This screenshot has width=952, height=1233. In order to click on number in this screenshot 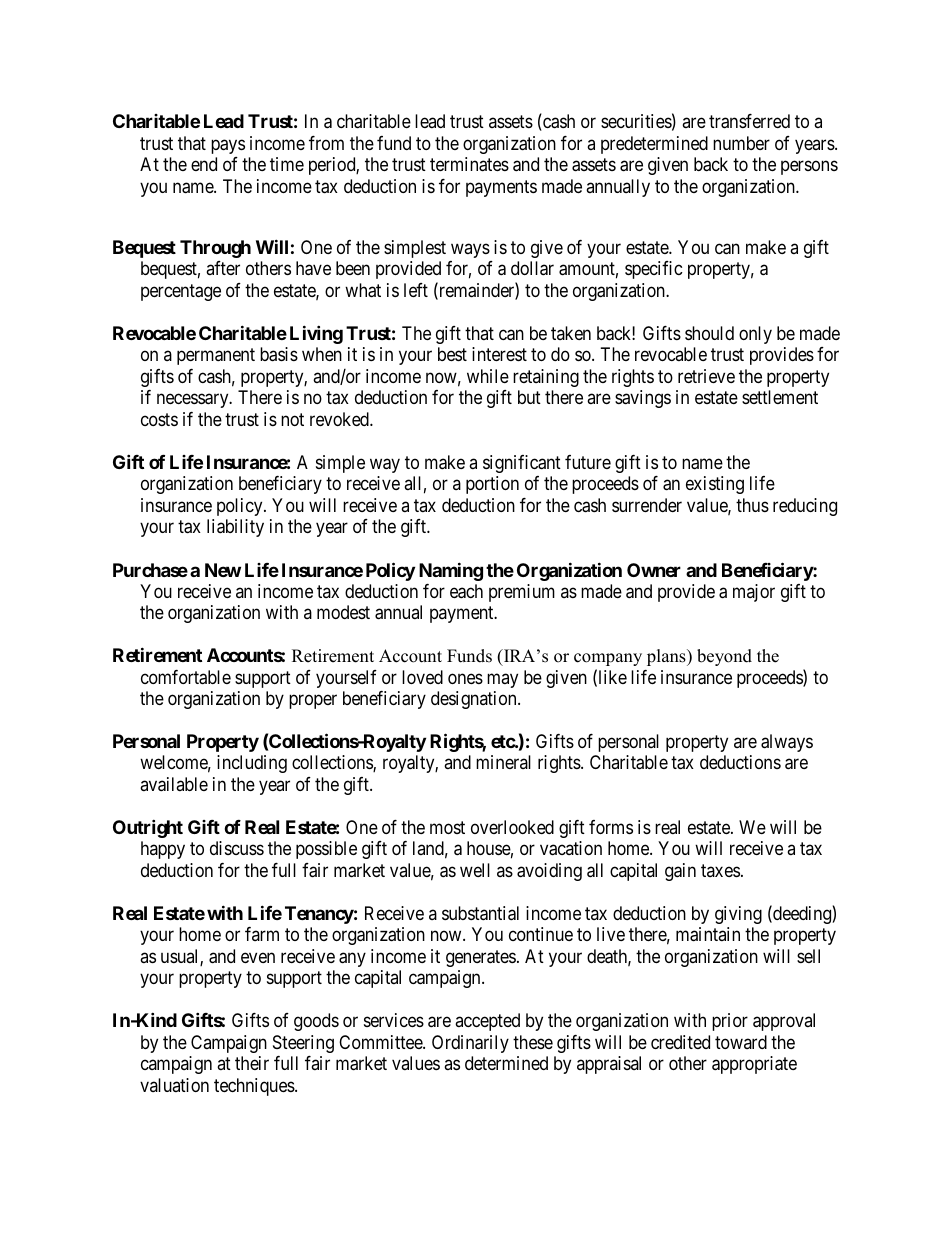, I will do `click(741, 143)`.
